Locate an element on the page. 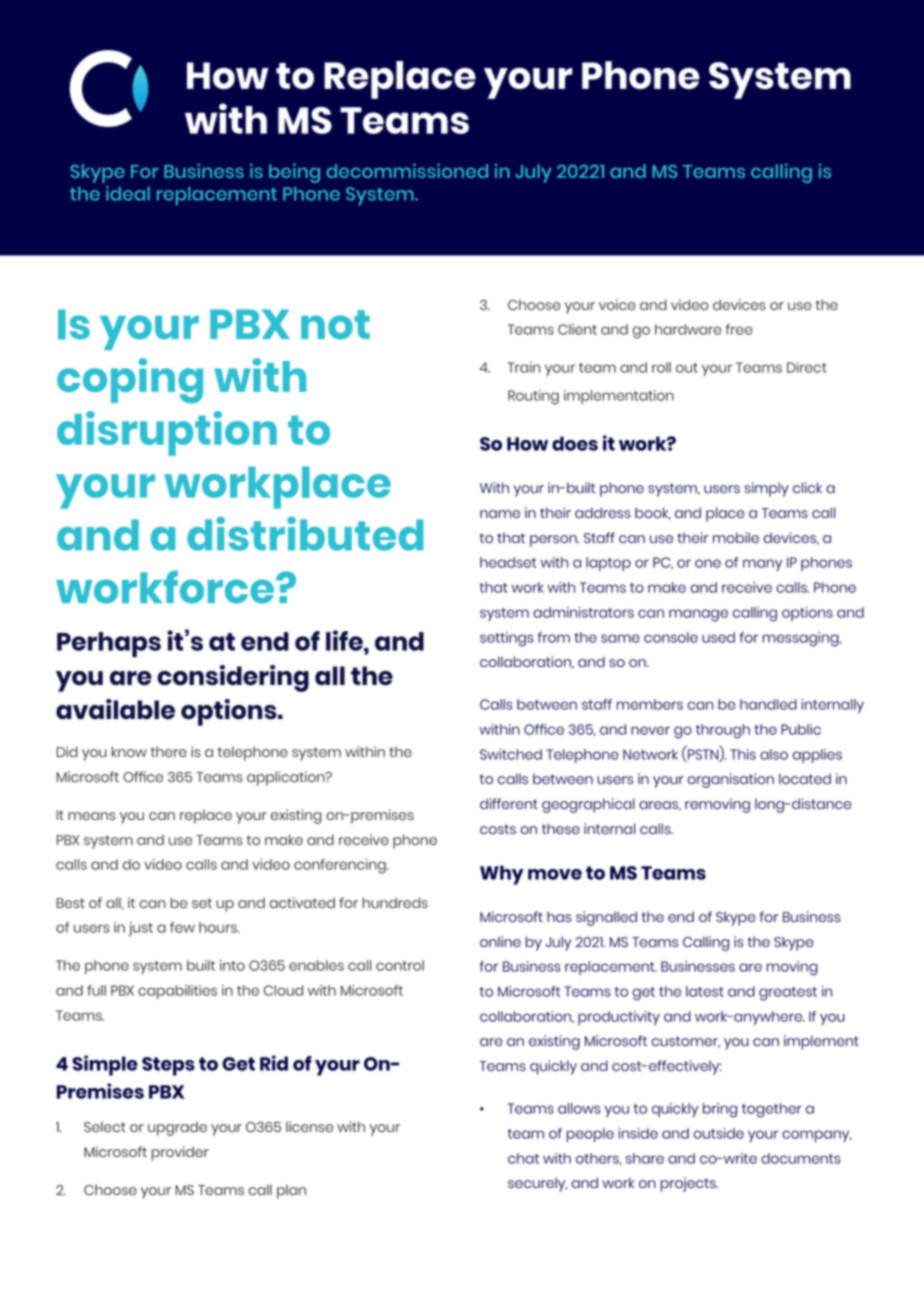 The width and height of the document is (924, 1308). simply is located at coordinates (766, 489).
